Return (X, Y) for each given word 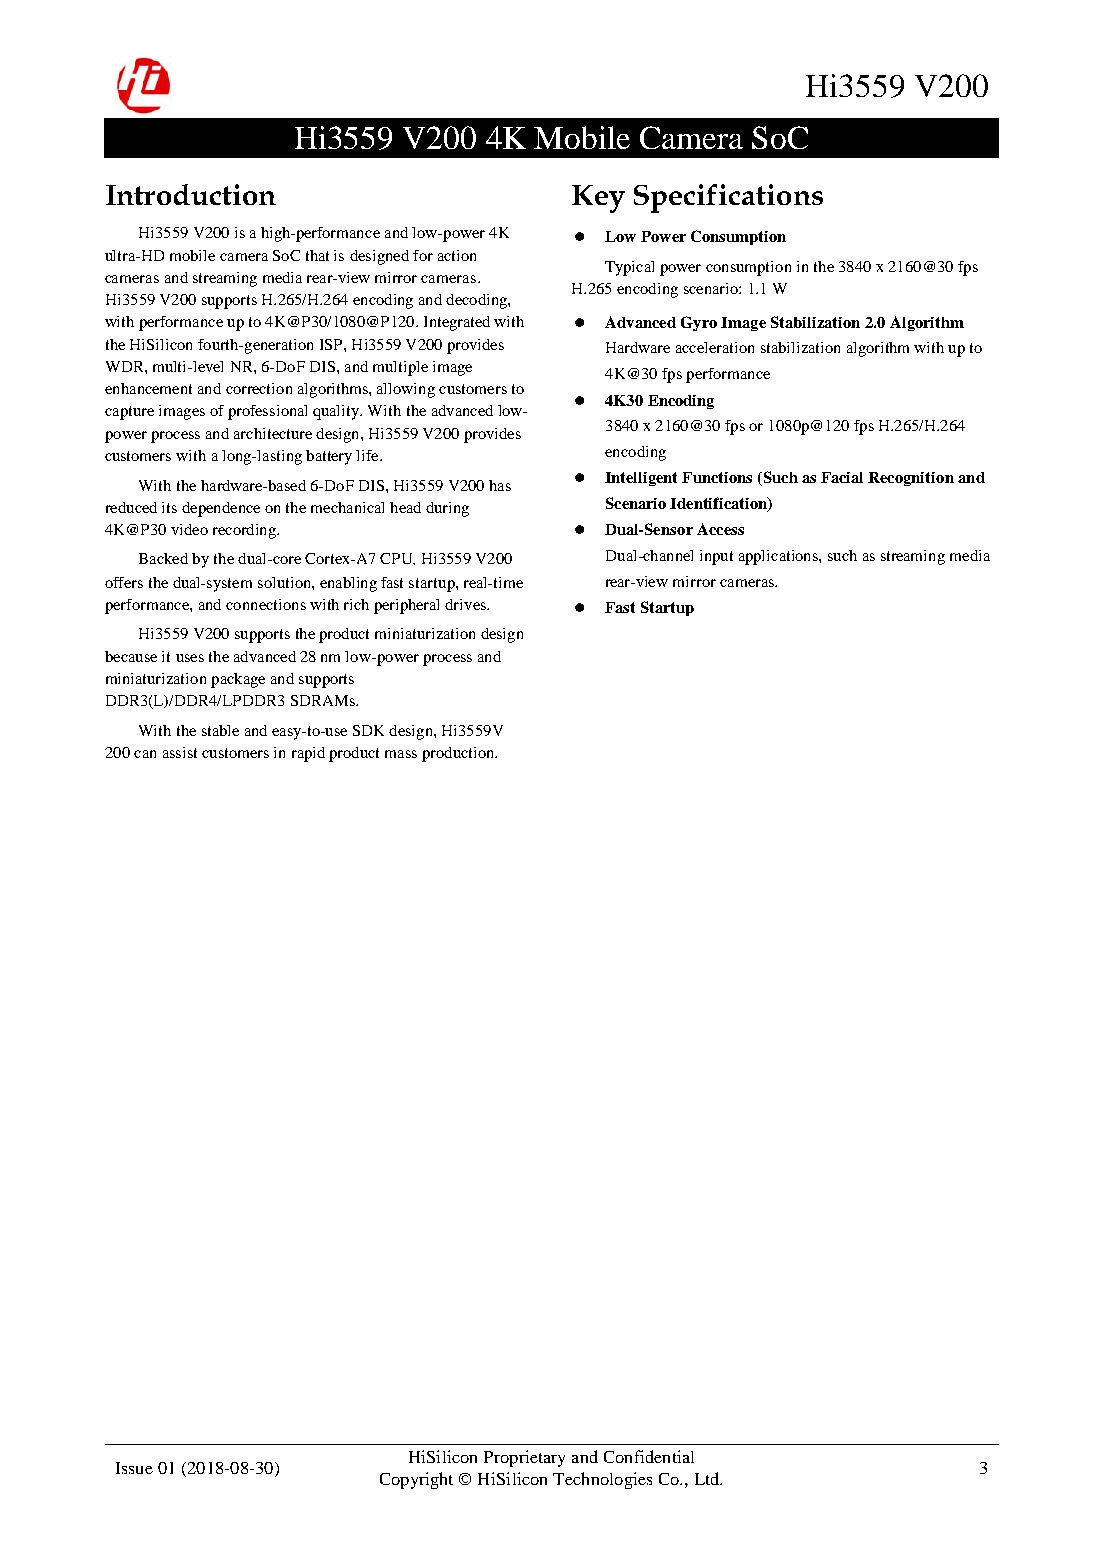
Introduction (191, 194)
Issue (134, 1468)
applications (779, 557)
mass (401, 754)
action (457, 255)
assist (180, 752)
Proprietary (524, 1458)
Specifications (728, 198)
